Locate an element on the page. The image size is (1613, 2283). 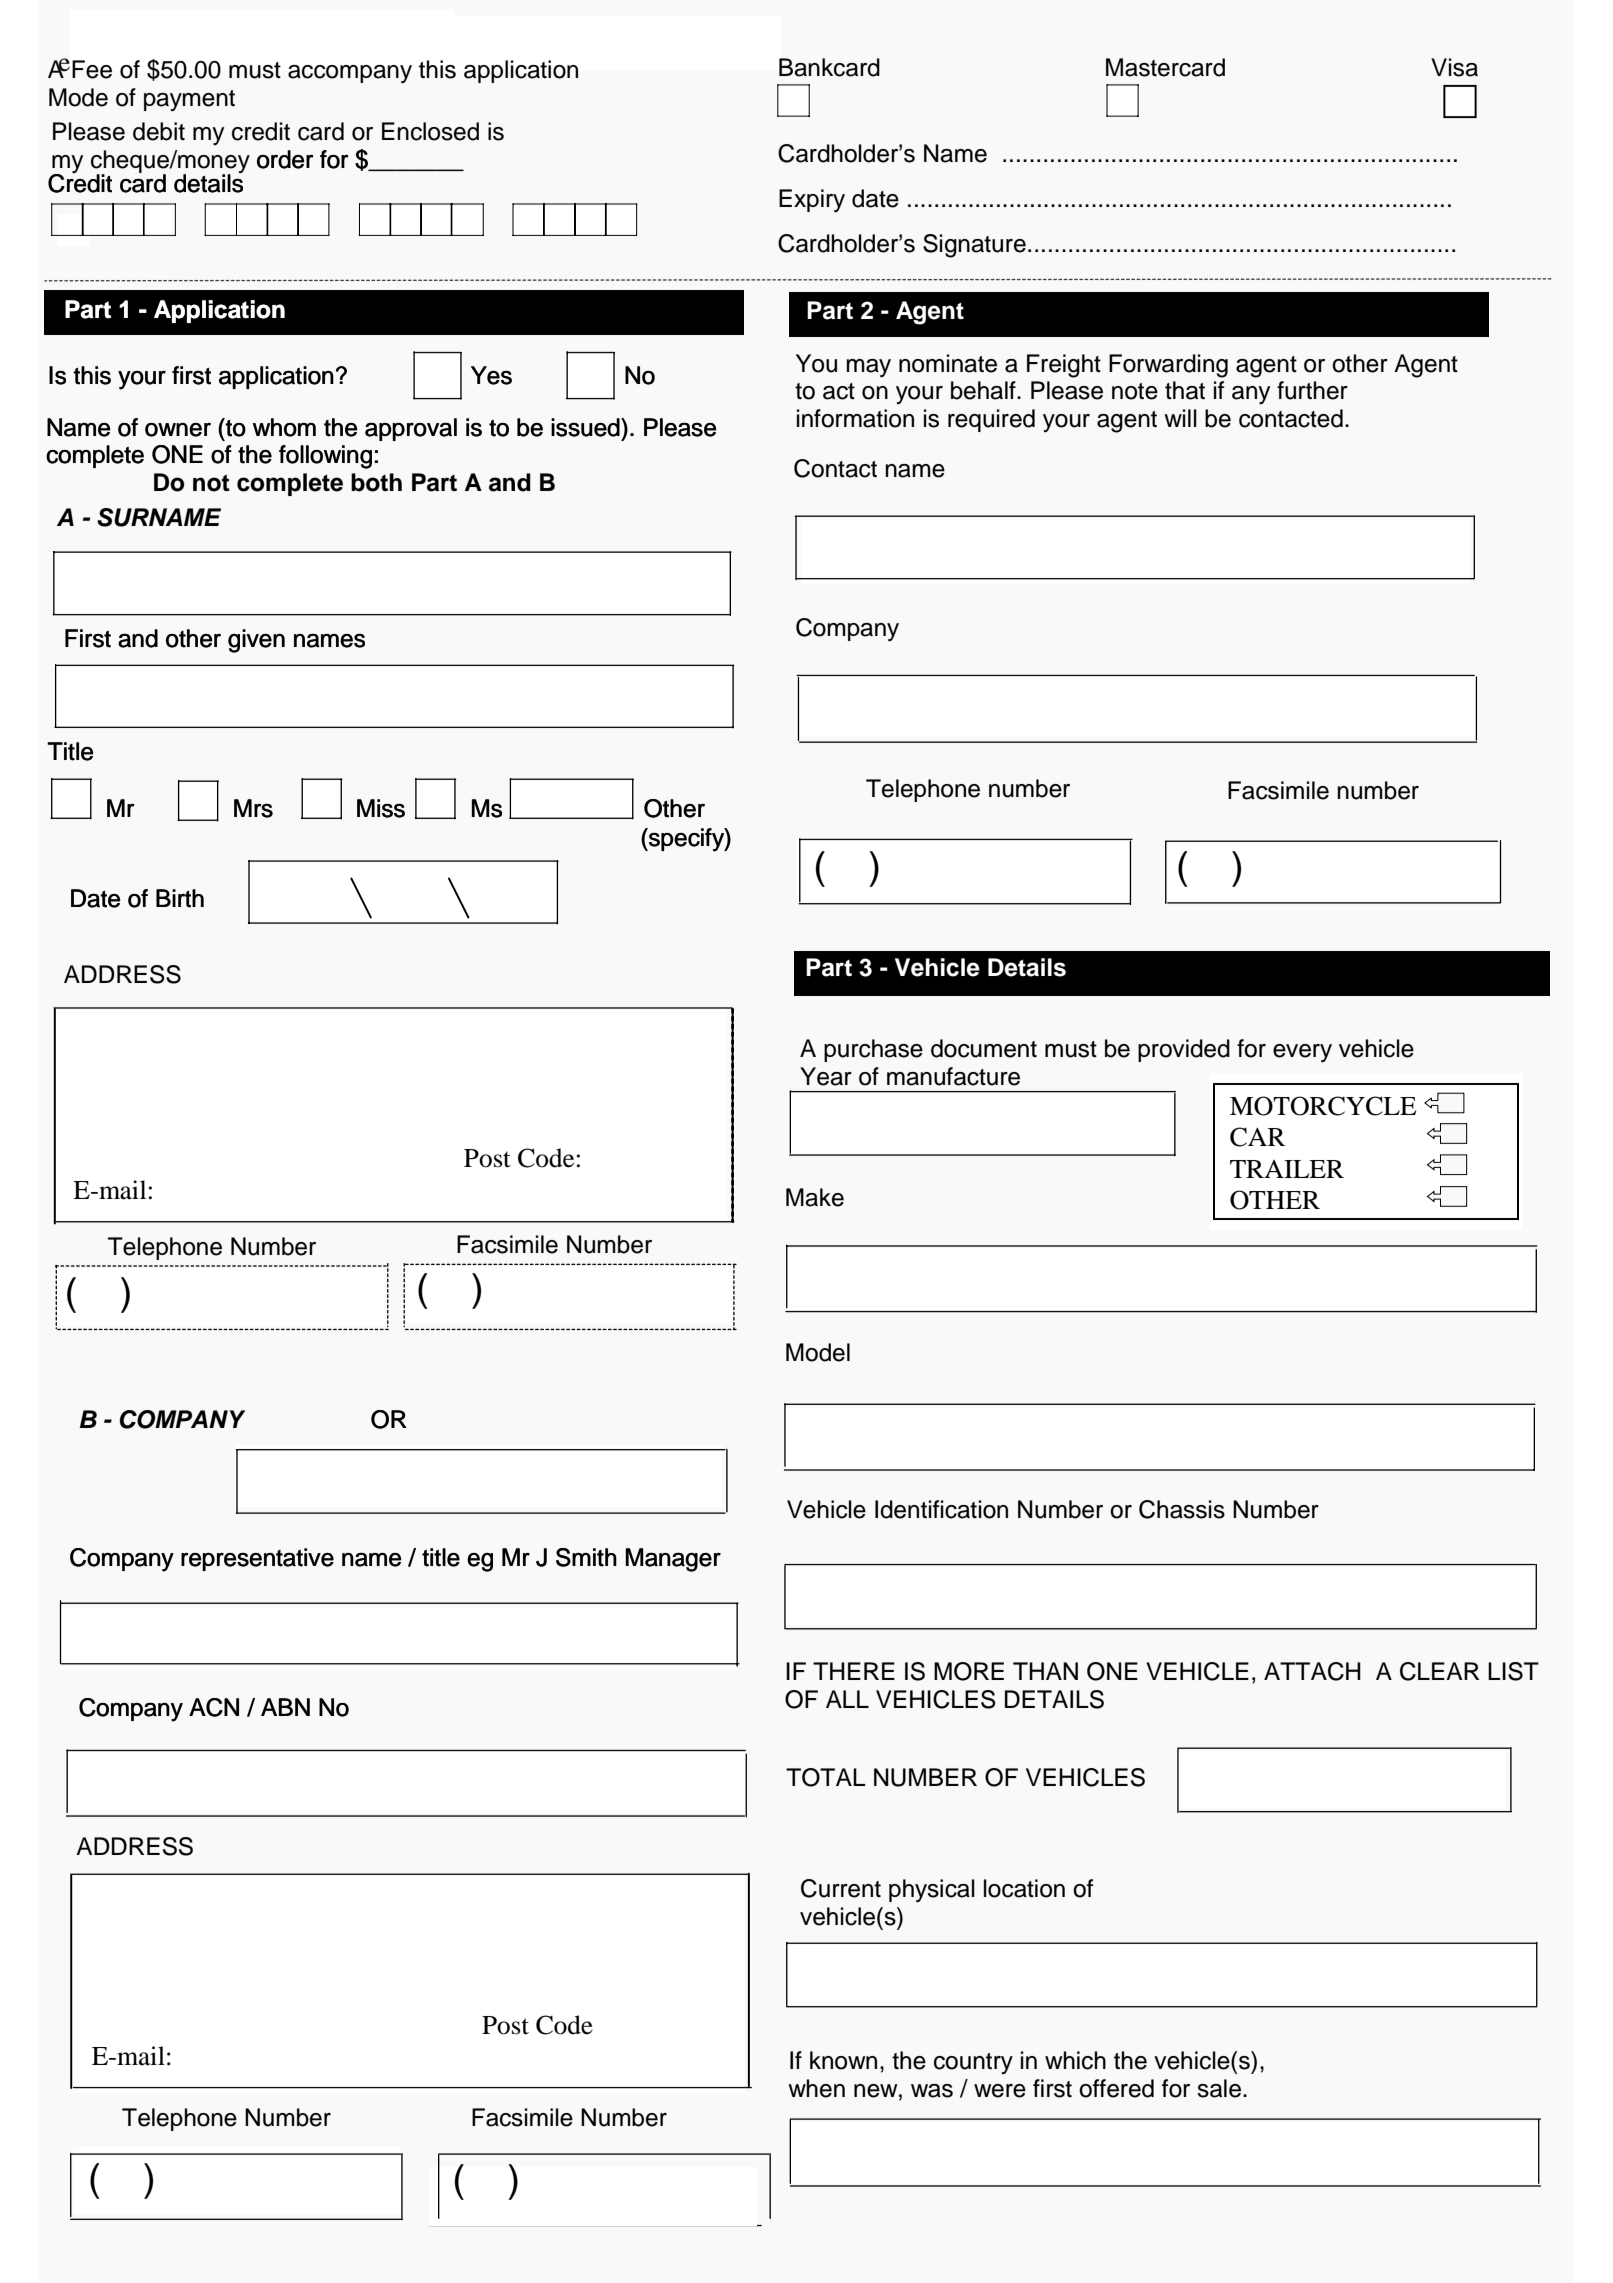
Expiry is located at coordinates (812, 201).
